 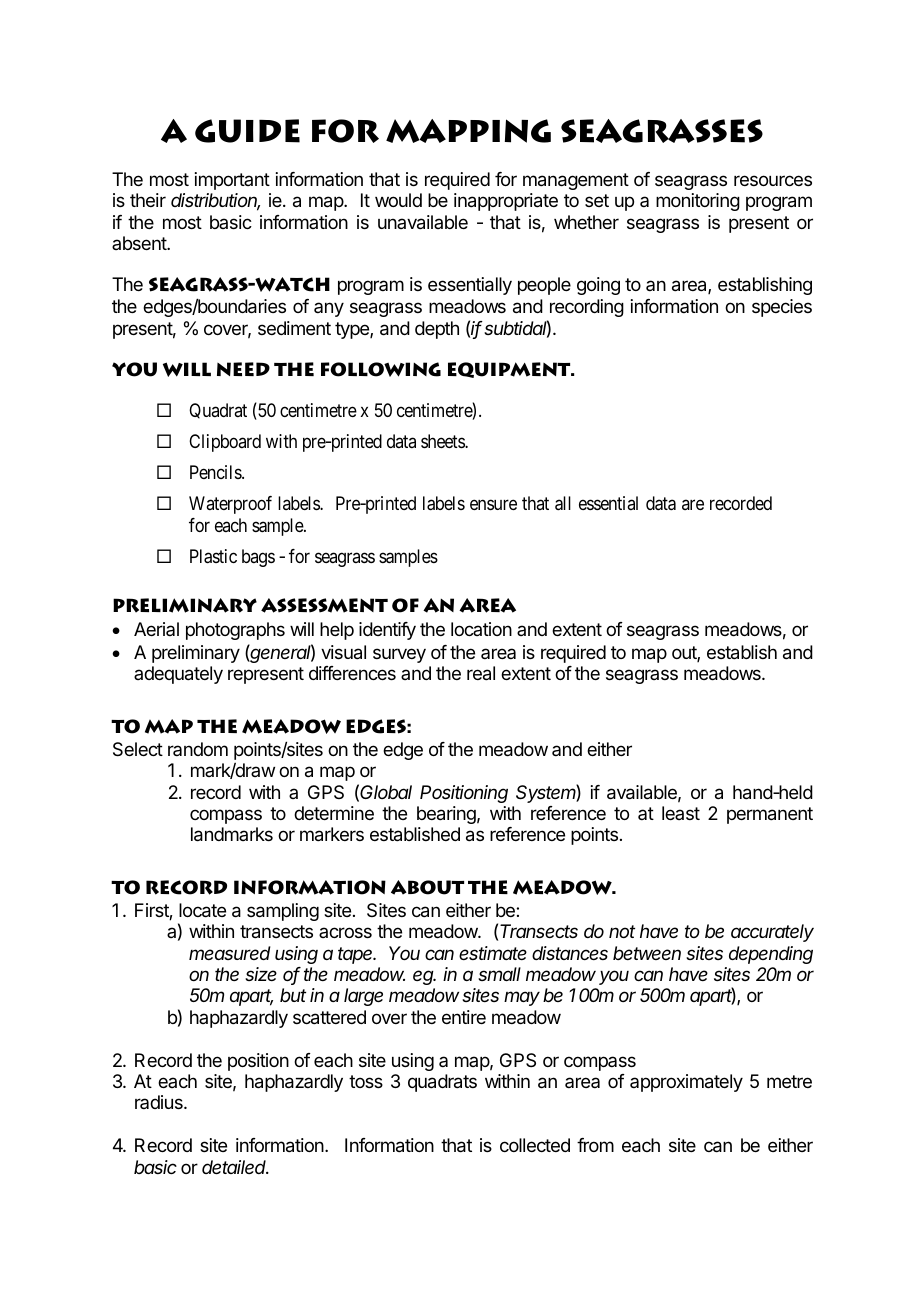 I want to click on monitoring, so click(x=698, y=202).
